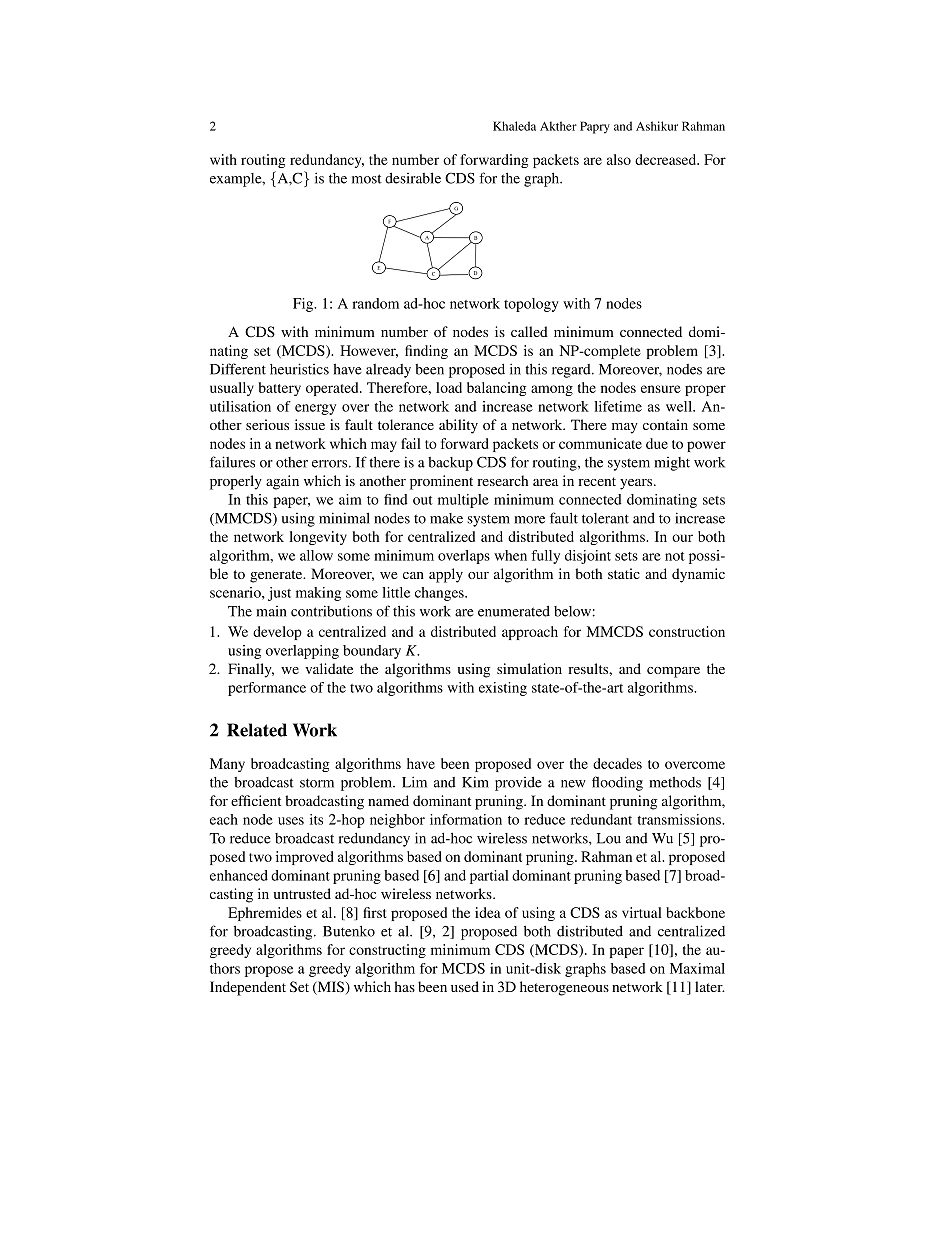  What do you see at coordinates (277, 576) in the document?
I see `generate` at bounding box center [277, 576].
